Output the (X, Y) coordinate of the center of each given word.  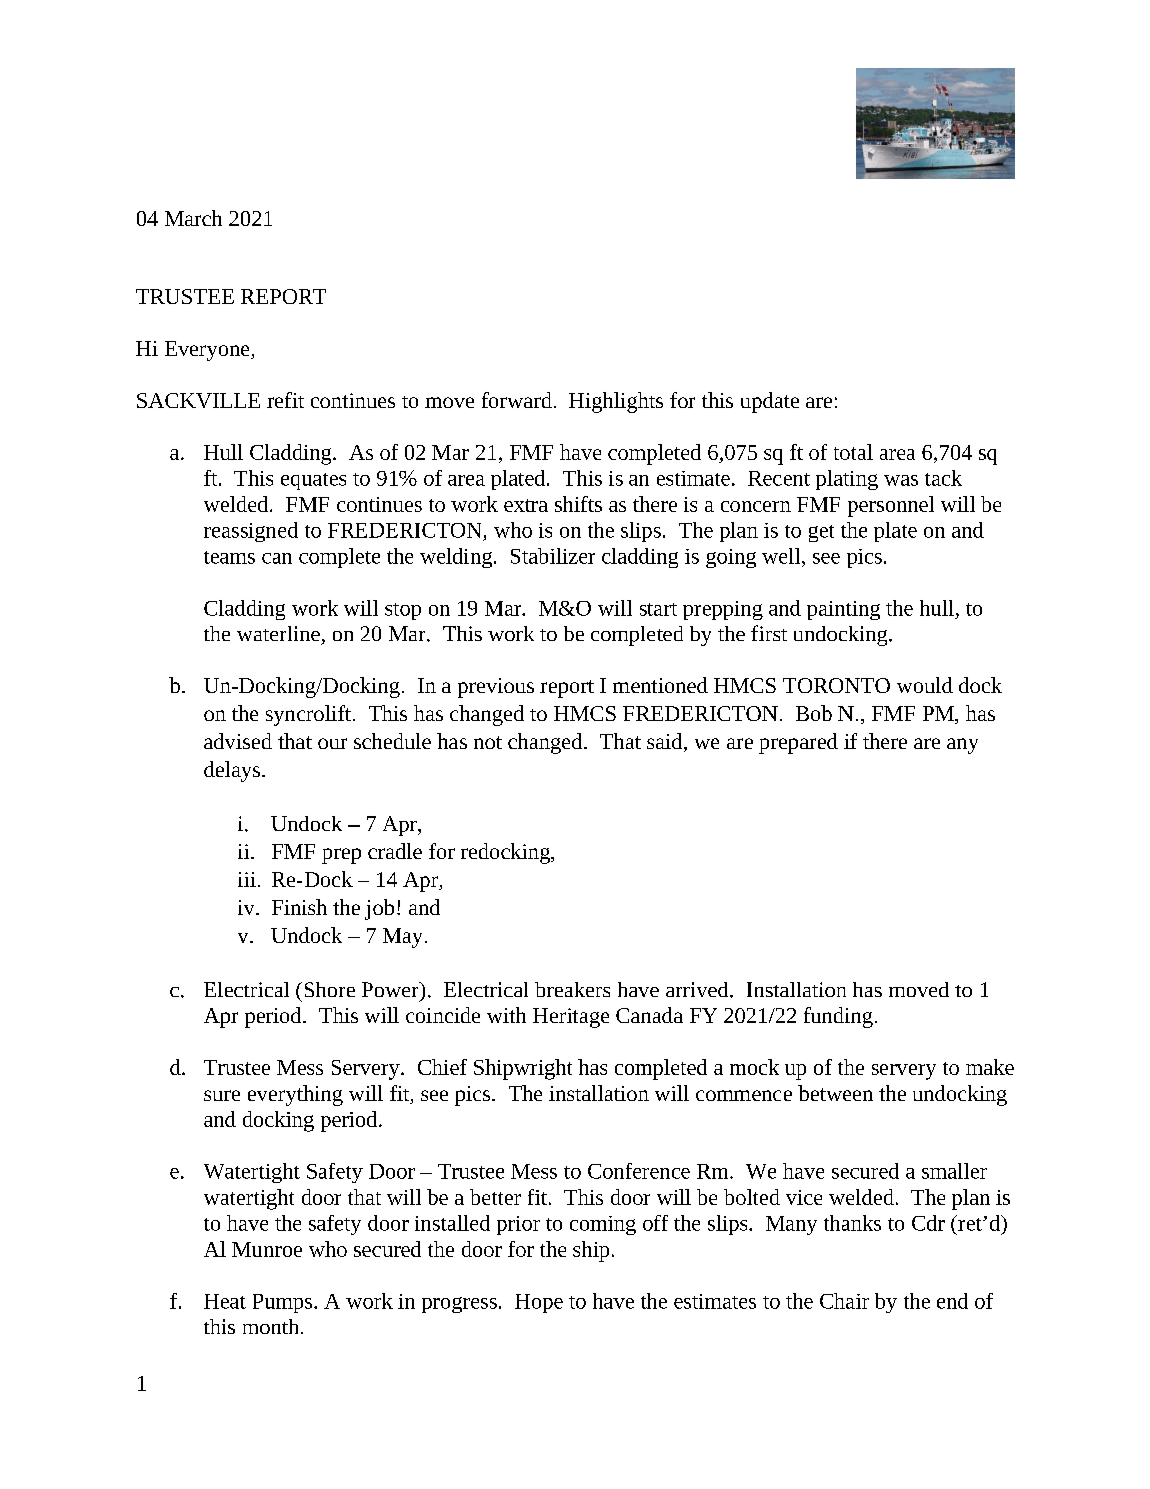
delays (233, 771)
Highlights (616, 402)
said (666, 742)
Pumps (284, 1303)
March (193, 218)
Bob (814, 713)
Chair (844, 1301)
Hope (539, 1303)
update (770, 402)
